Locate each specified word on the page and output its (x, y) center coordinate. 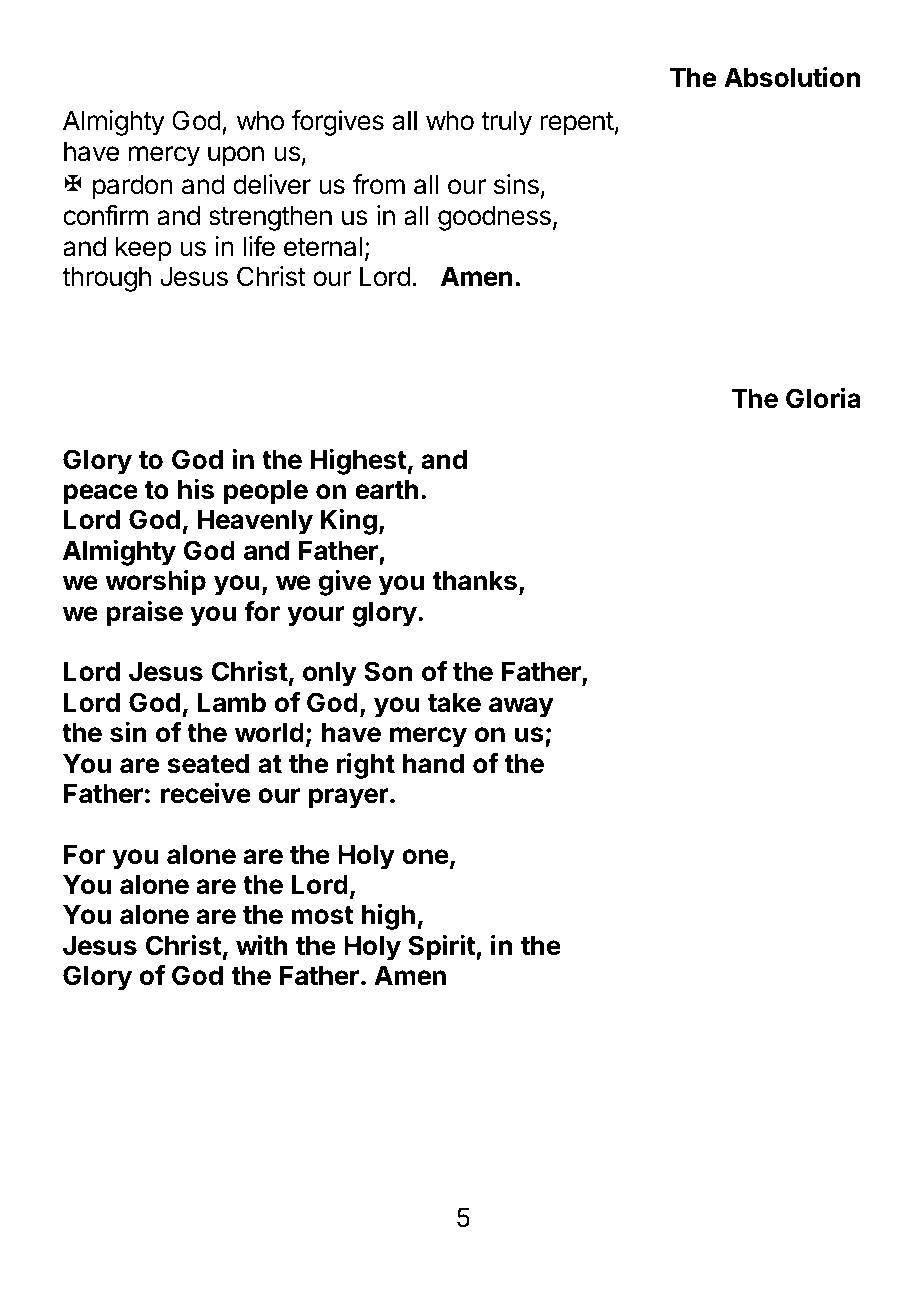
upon (236, 156)
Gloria (823, 398)
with (261, 944)
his (196, 489)
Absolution (792, 77)
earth (386, 489)
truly (506, 123)
